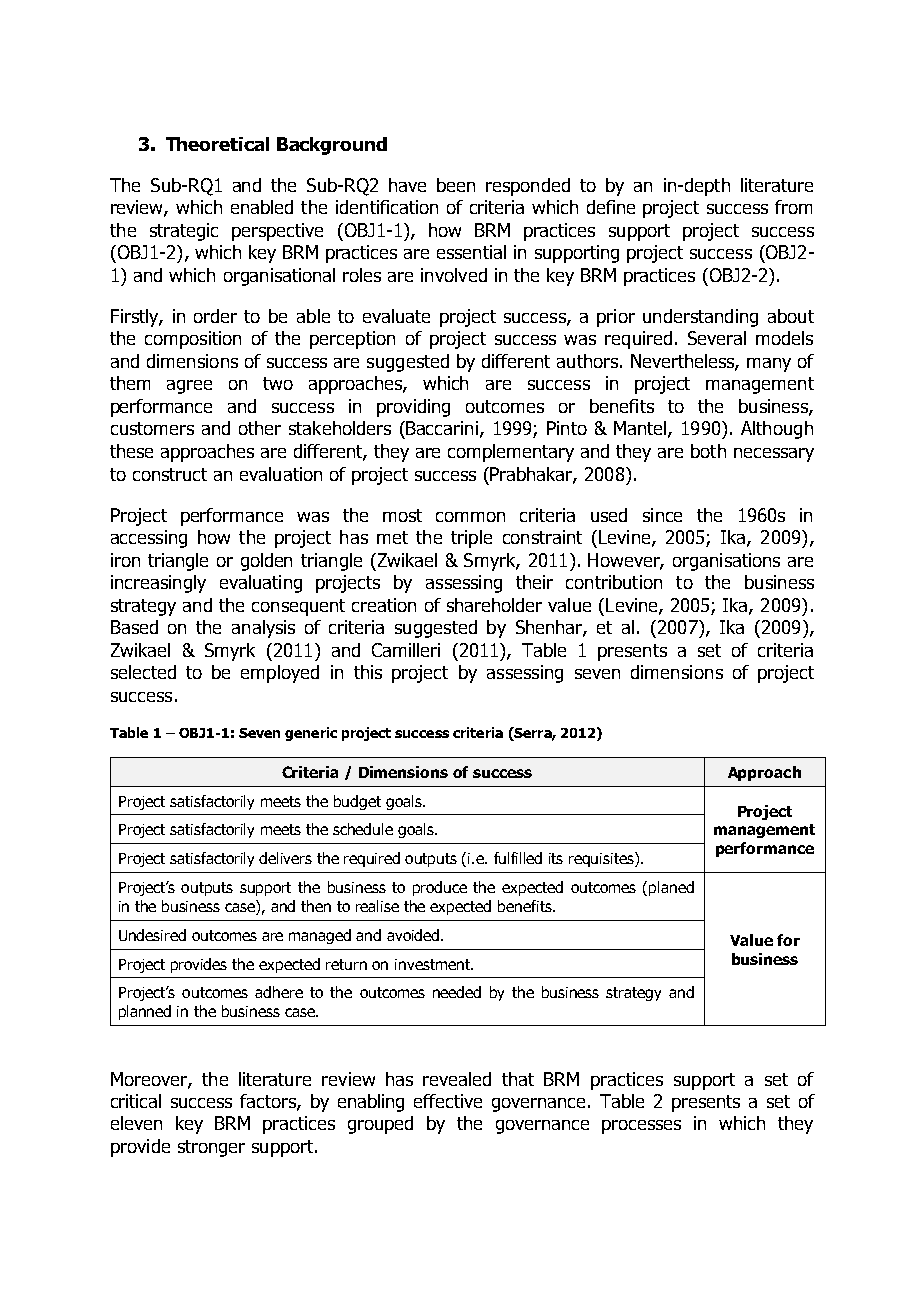 This image has width=924, height=1308. I want to click on Theoretical, so click(217, 144).
